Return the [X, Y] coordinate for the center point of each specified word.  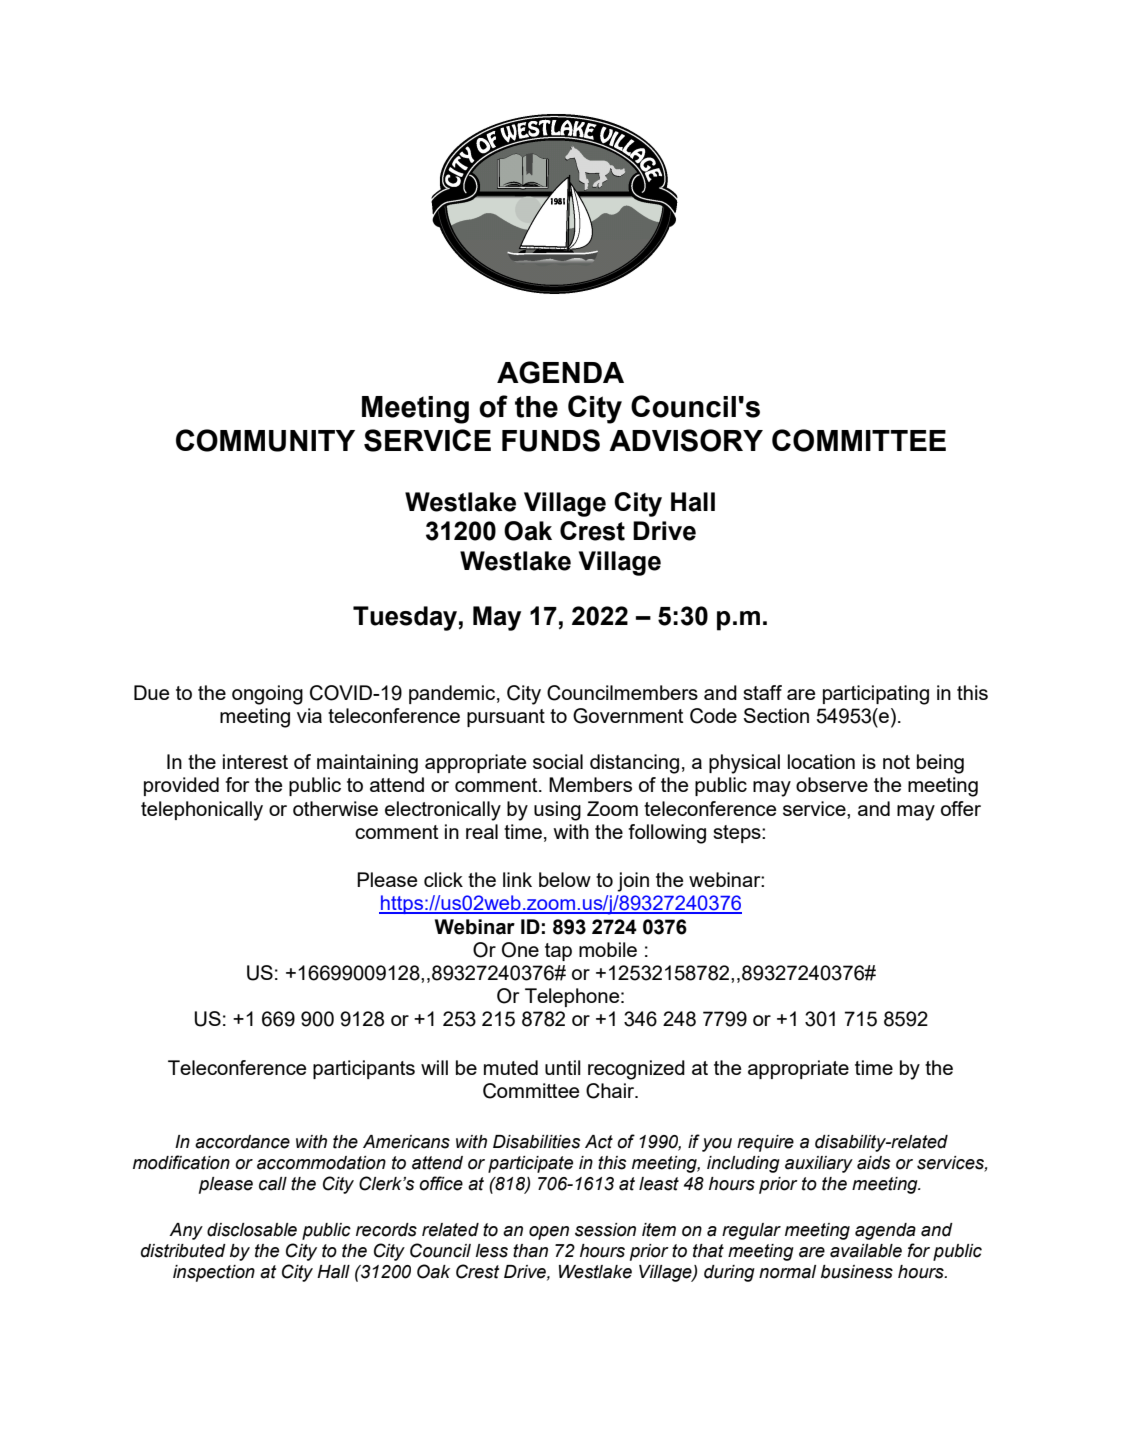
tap [558, 952]
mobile [608, 949]
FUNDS [551, 440]
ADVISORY [686, 440]
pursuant [506, 718]
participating [876, 695]
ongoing [267, 695]
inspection [214, 1273]
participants [364, 1069]
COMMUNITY [265, 440]
